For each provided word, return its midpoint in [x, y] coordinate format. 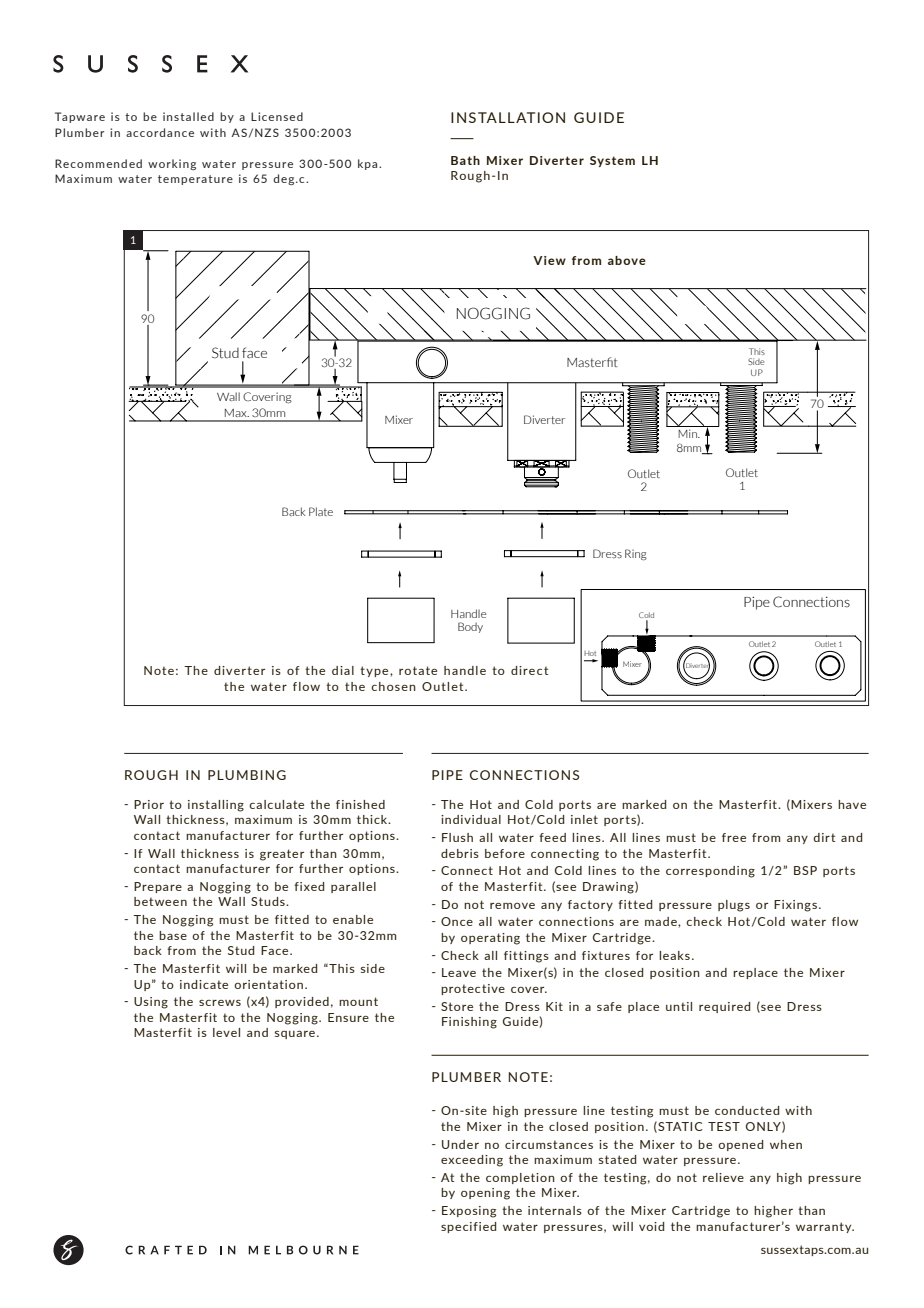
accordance [160, 132]
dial [343, 670]
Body [470, 627]
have [852, 804]
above [627, 260]
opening [485, 1194]
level [226, 1032]
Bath [465, 160]
